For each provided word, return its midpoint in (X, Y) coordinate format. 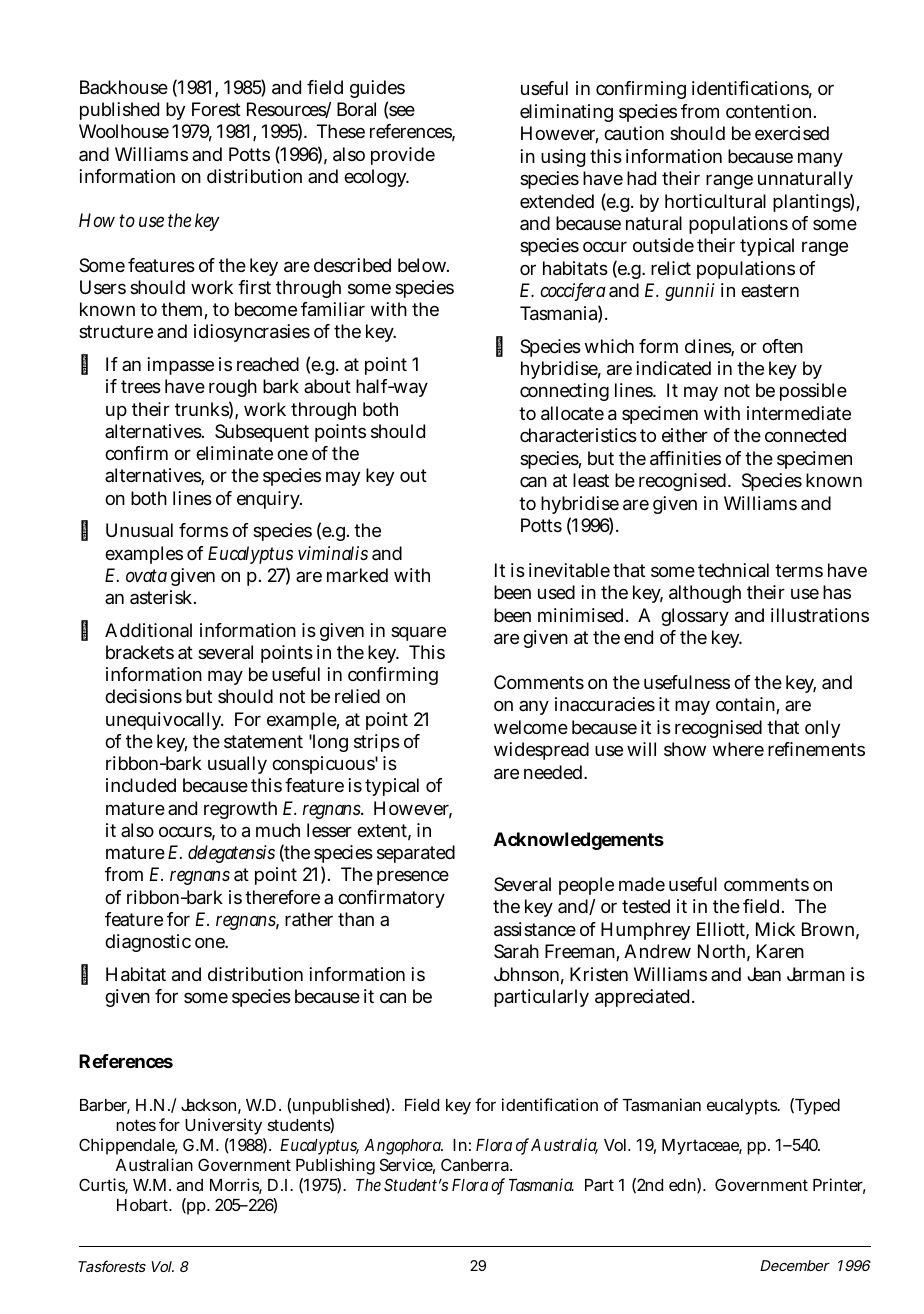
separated (416, 854)
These (341, 131)
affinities (685, 458)
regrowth (240, 810)
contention (768, 111)
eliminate (234, 453)
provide (403, 156)
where (738, 749)
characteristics (578, 435)
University (223, 1126)
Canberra (476, 1164)
